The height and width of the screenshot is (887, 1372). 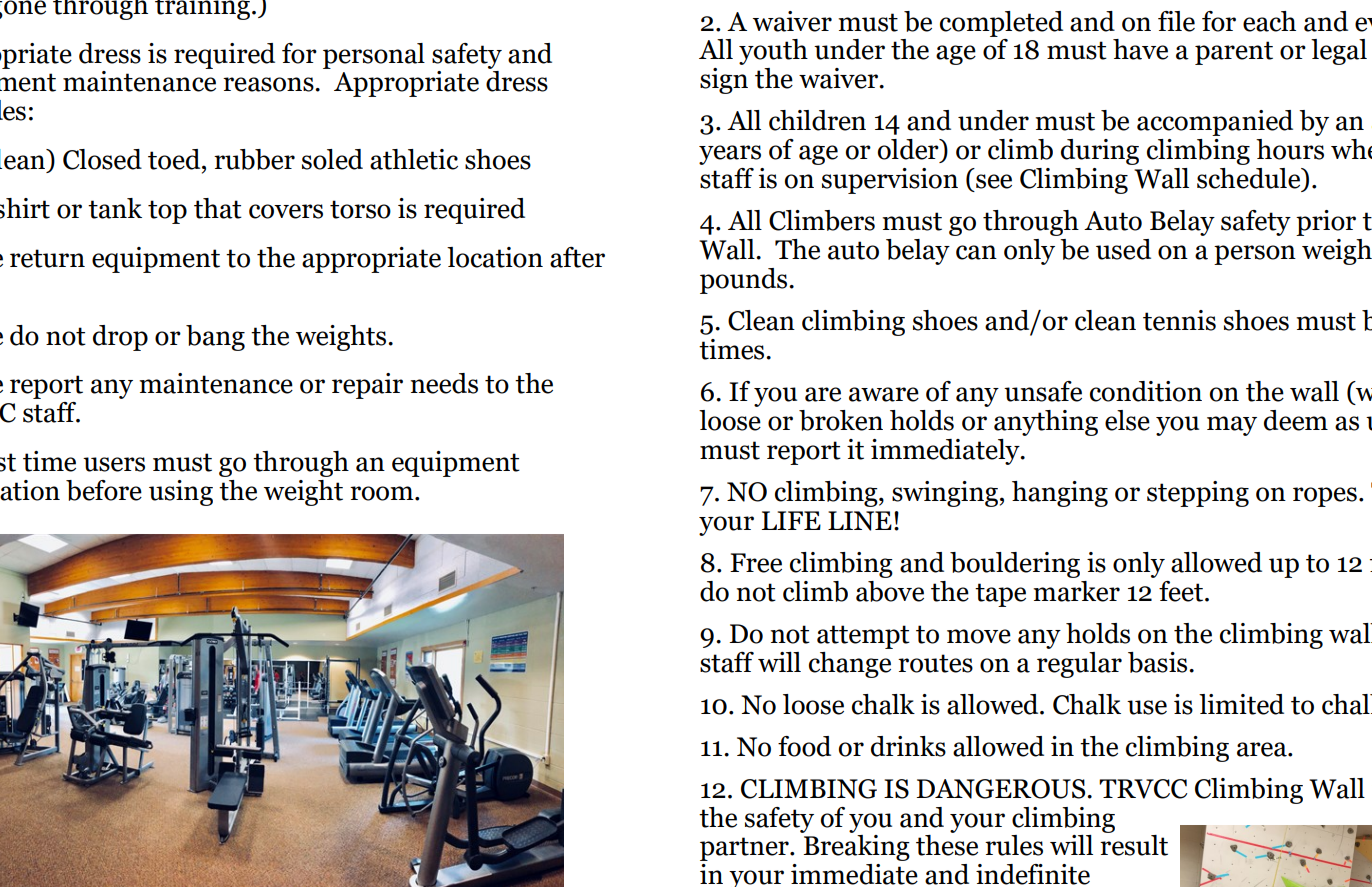 I want to click on tennis, so click(x=1179, y=320).
